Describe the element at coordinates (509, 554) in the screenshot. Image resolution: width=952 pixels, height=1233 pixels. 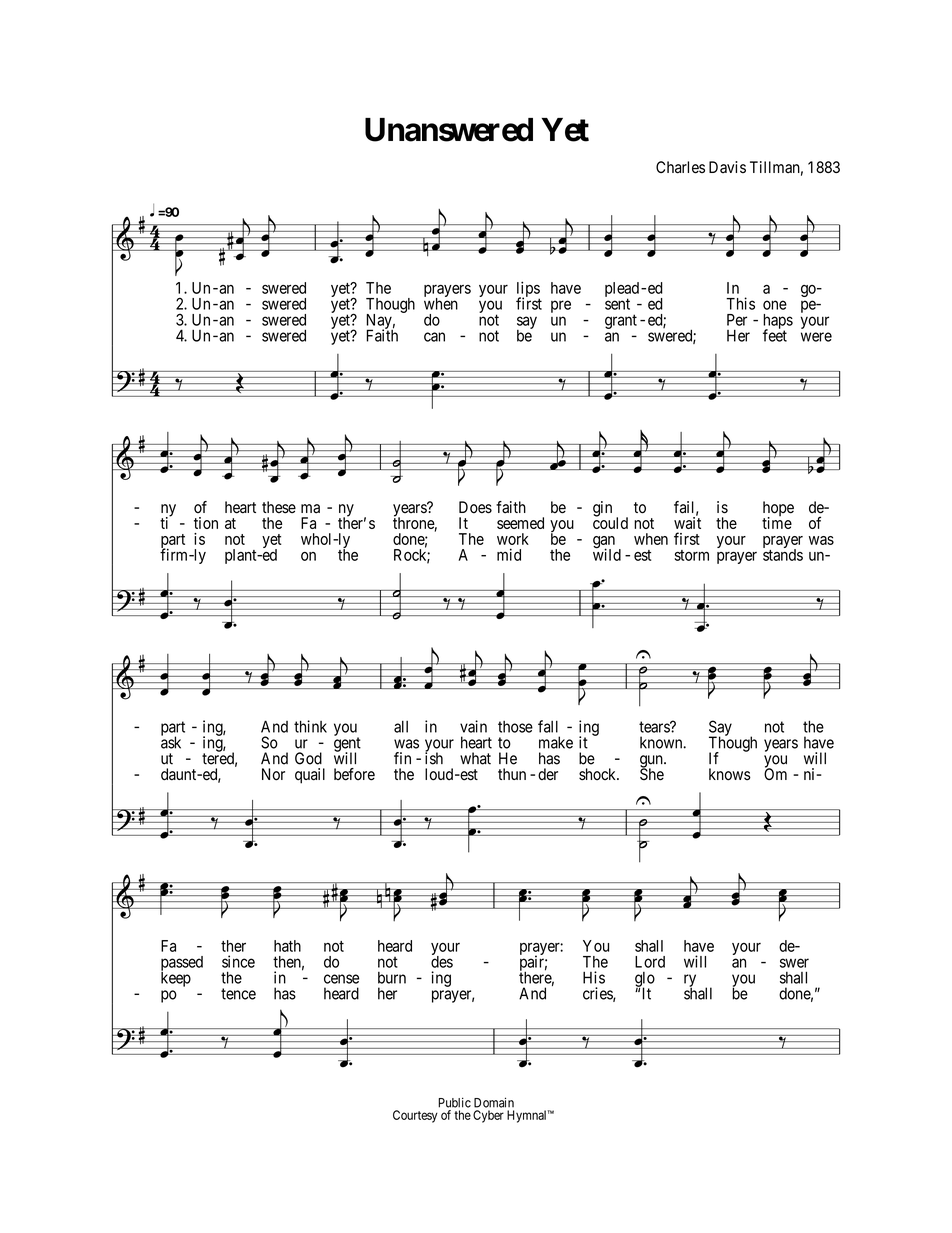
I see `mid` at that location.
